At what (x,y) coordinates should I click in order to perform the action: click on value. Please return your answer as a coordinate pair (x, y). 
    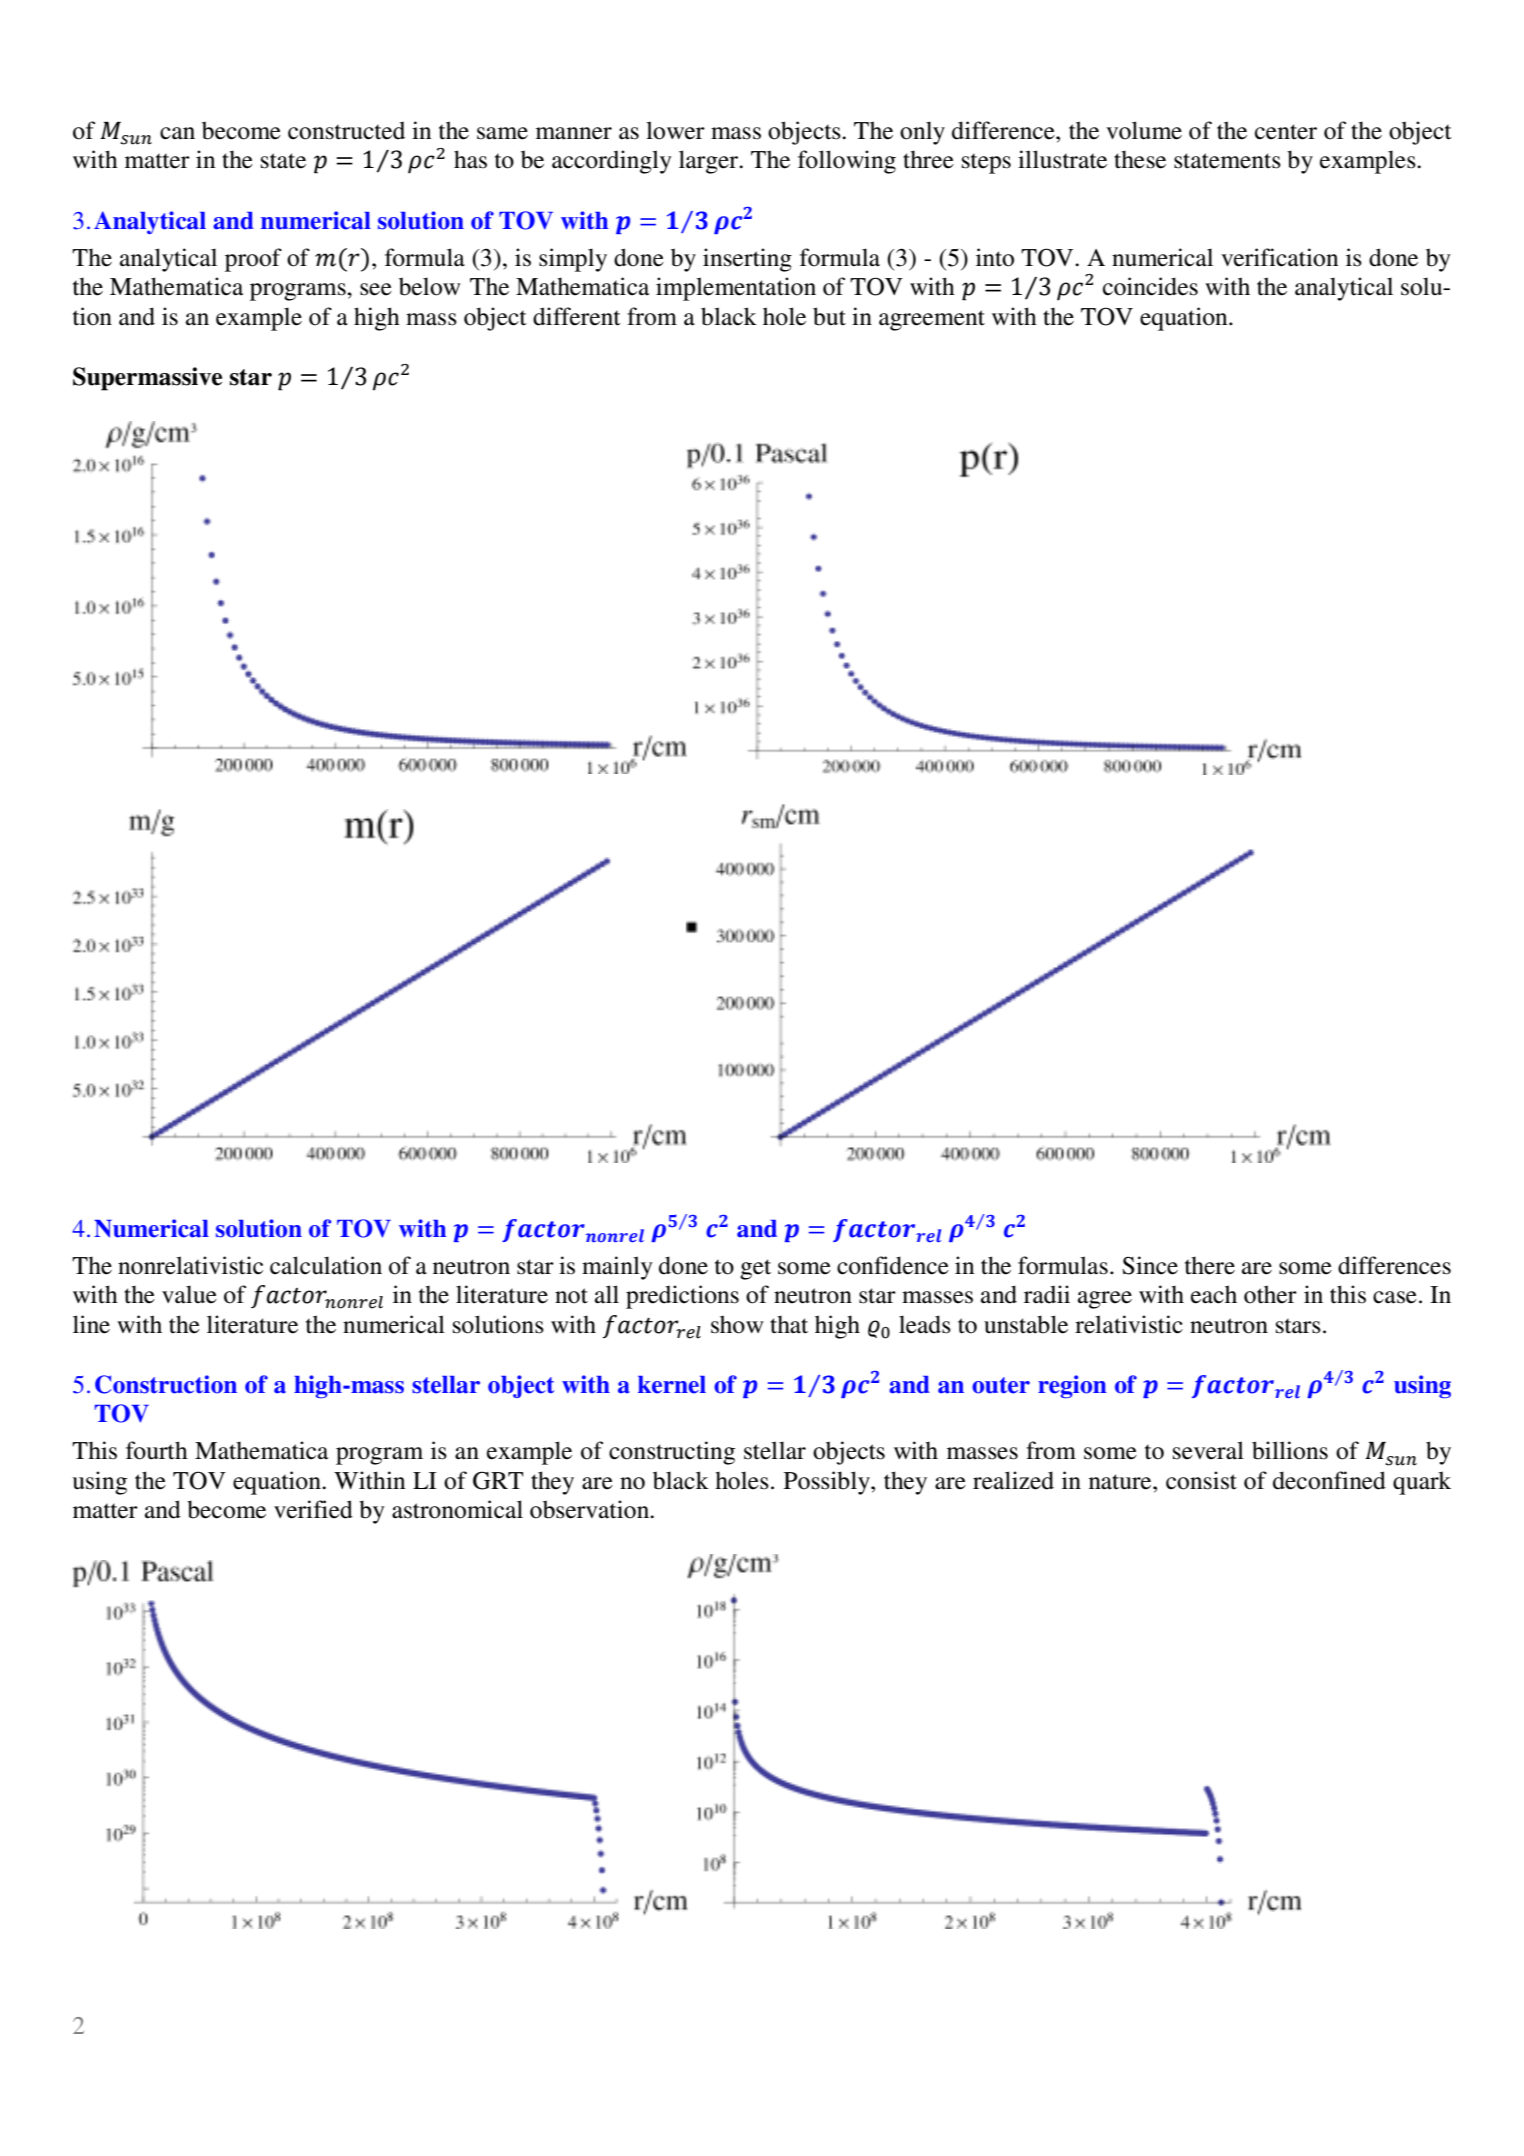
    Looking at the image, I should click on (189, 1294).
